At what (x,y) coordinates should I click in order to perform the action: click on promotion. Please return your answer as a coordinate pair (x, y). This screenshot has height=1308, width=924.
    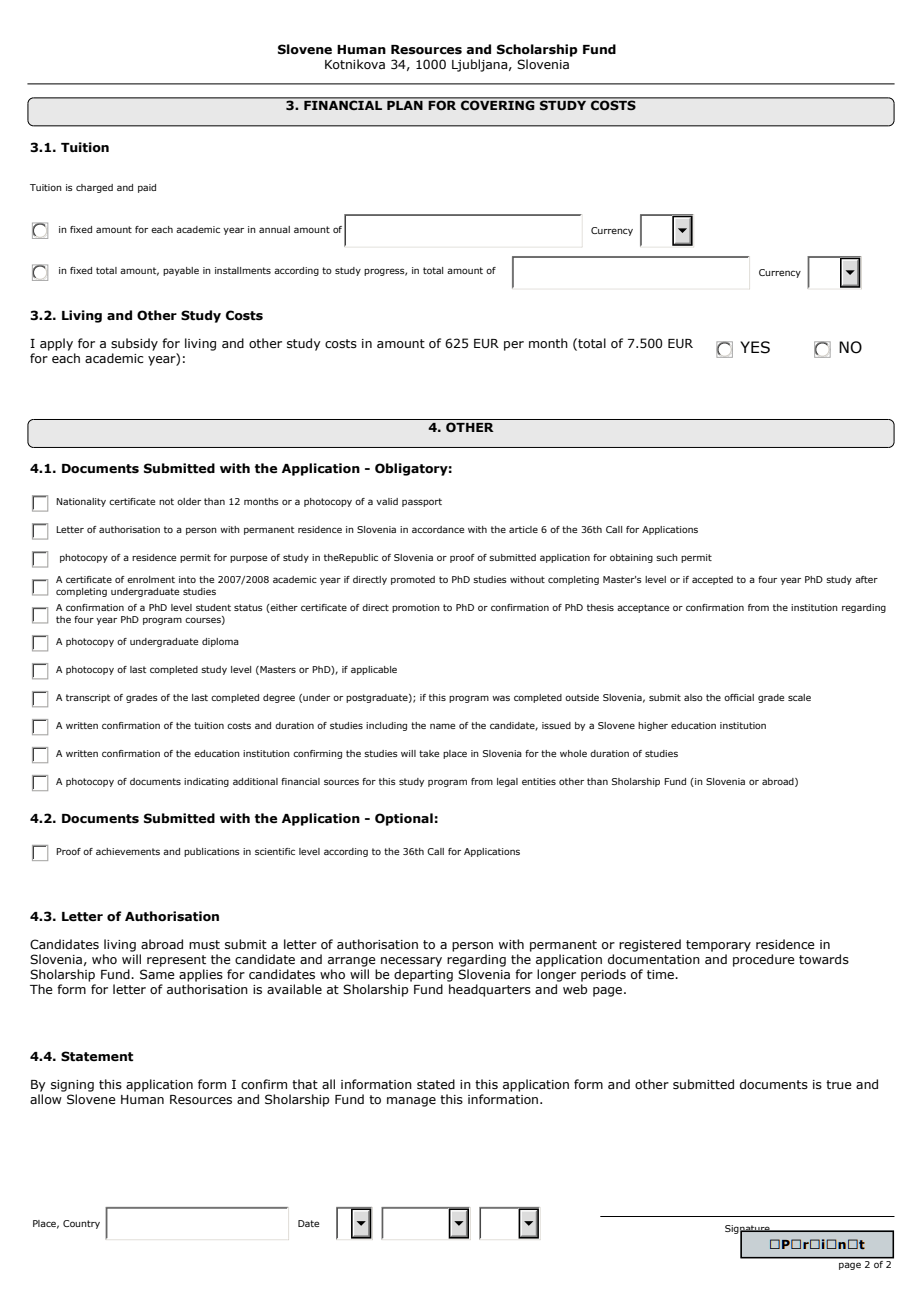
    Looking at the image, I should click on (416, 608).
